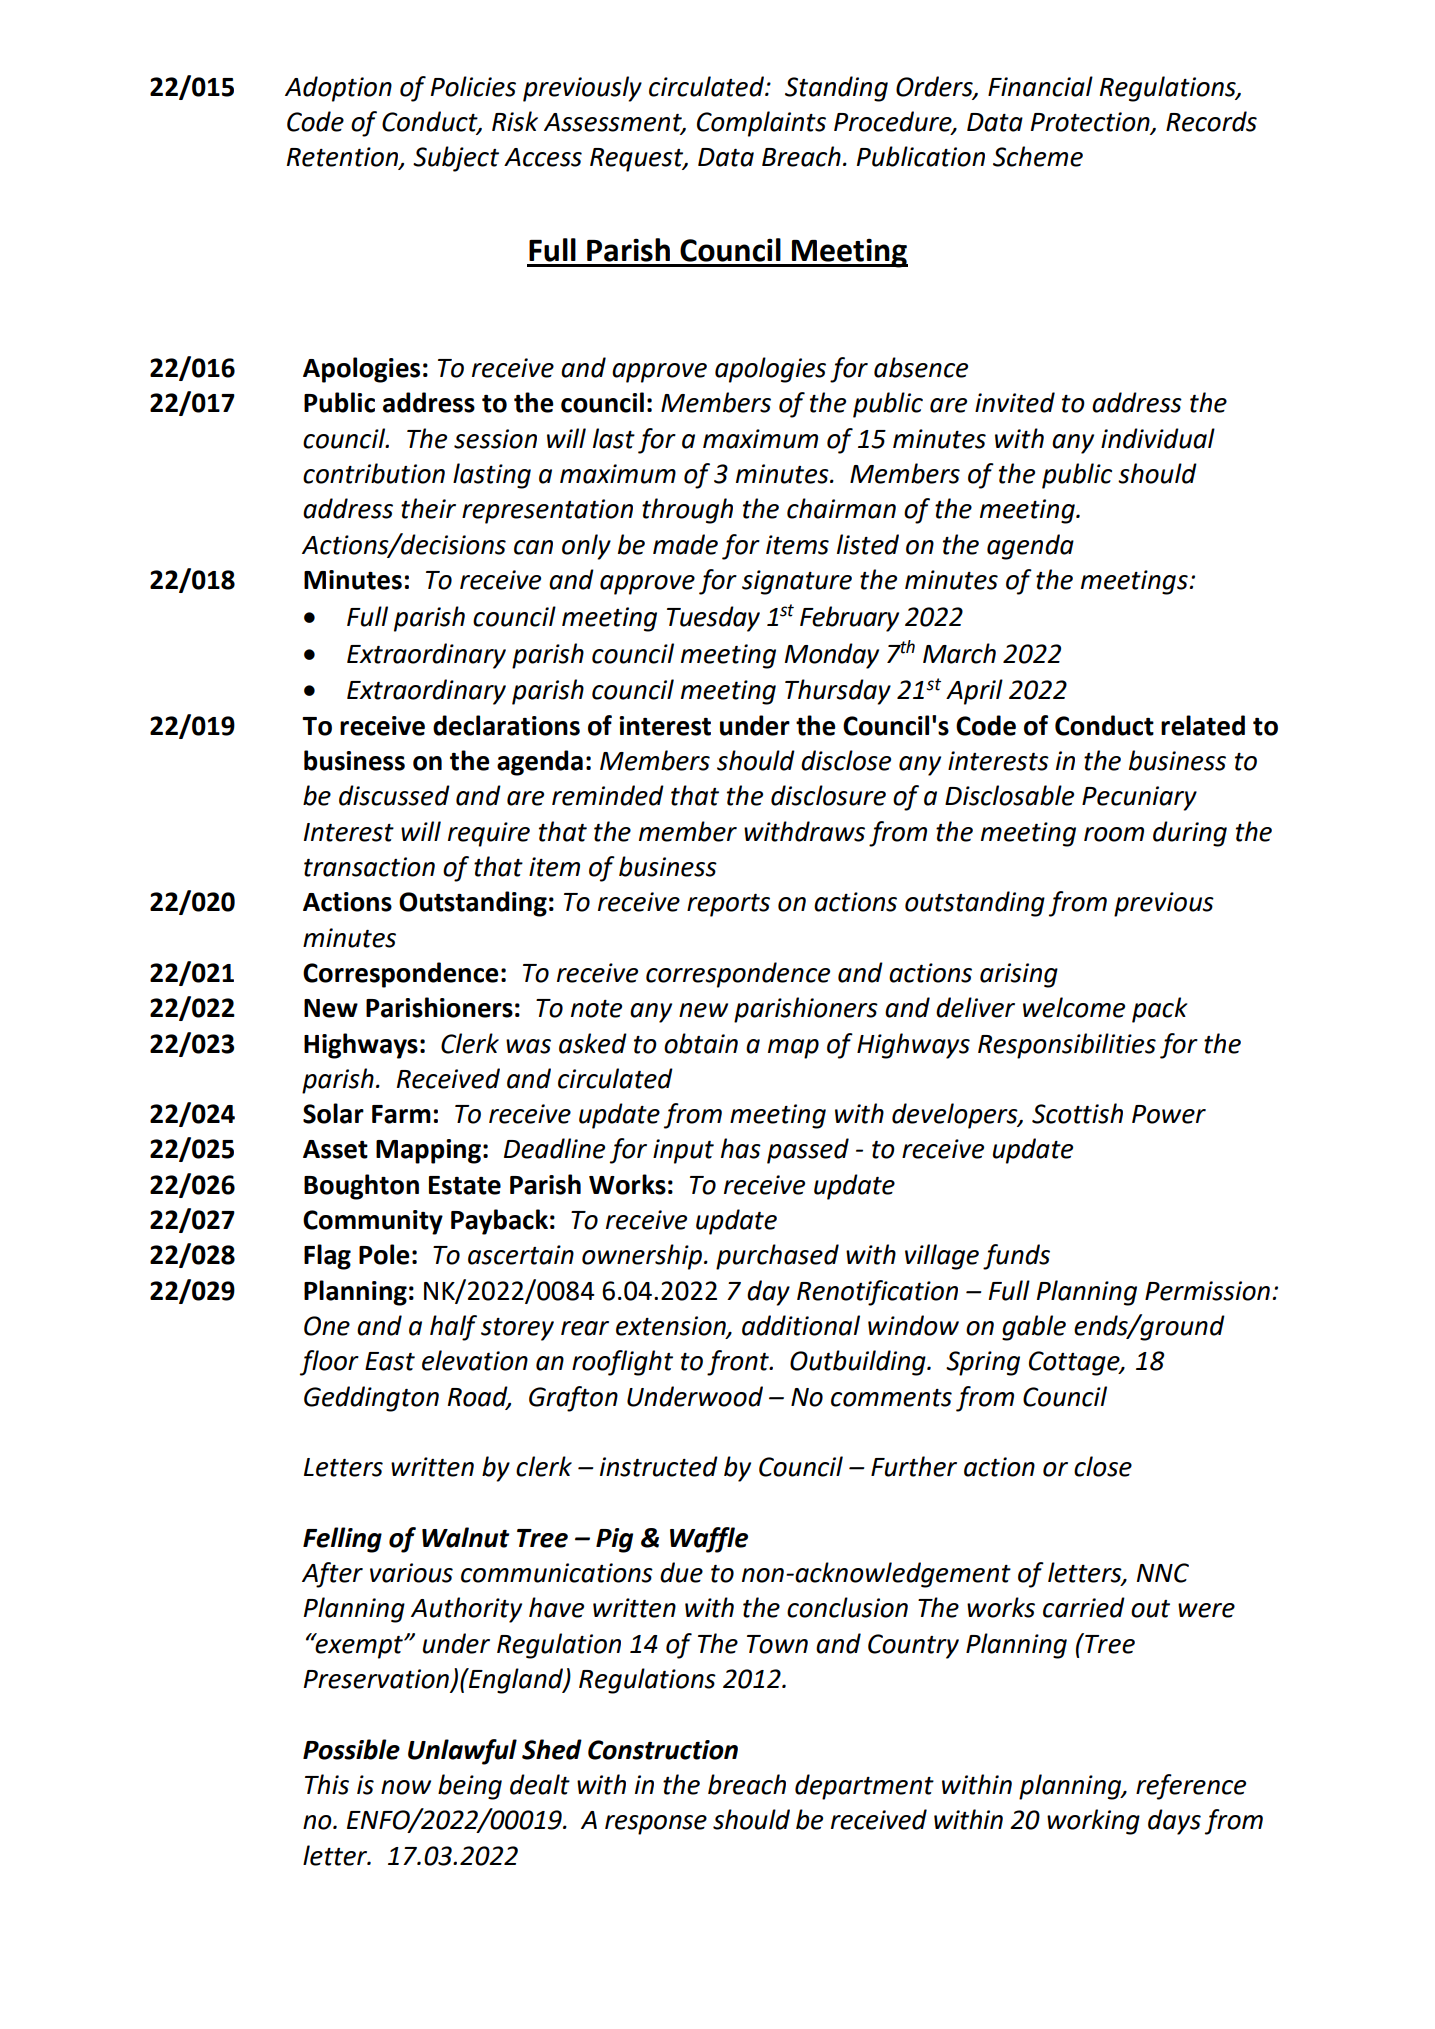  I want to click on Protection, so click(1091, 123).
